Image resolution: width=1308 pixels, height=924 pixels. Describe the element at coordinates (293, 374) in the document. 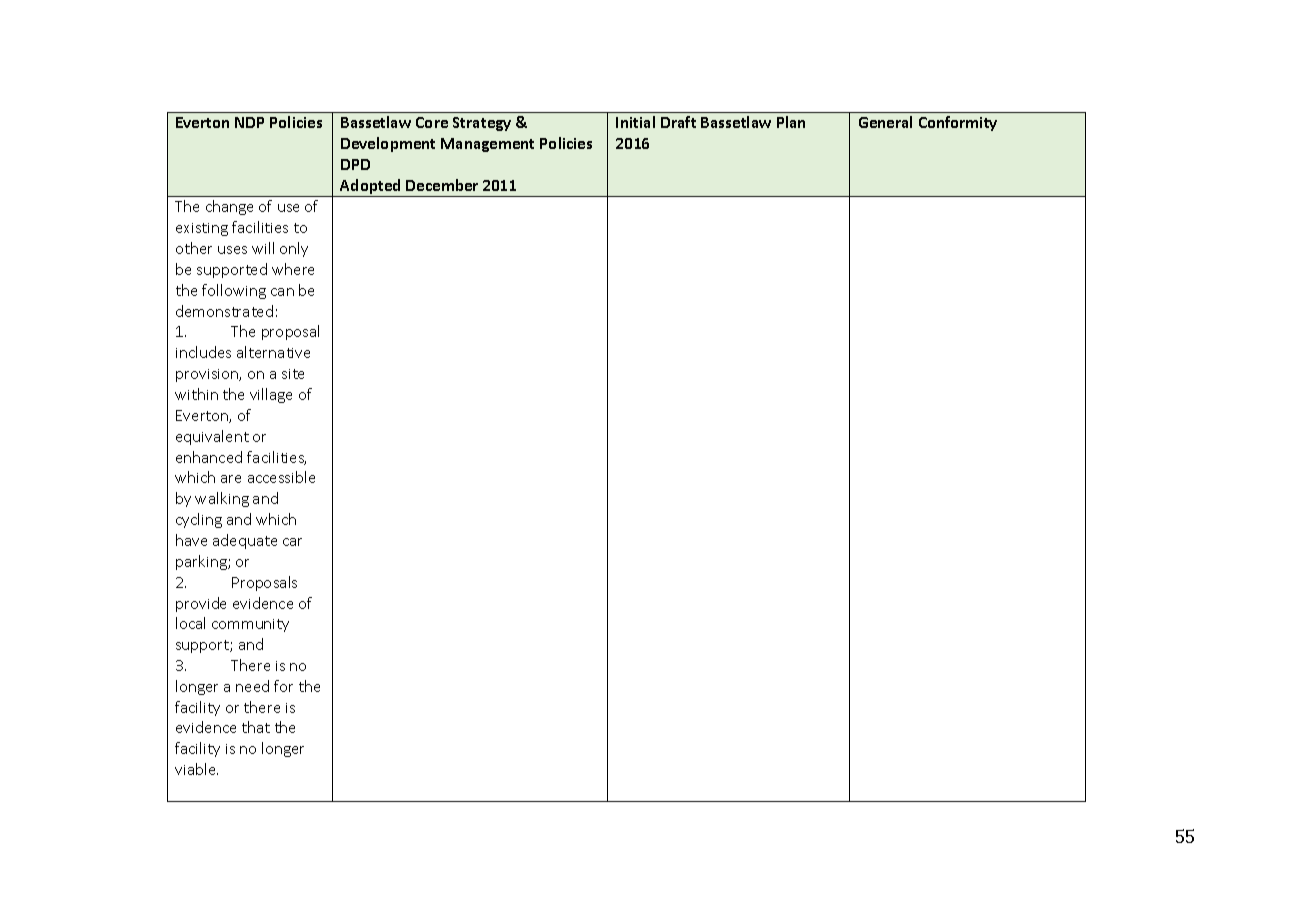

I see `site` at that location.
